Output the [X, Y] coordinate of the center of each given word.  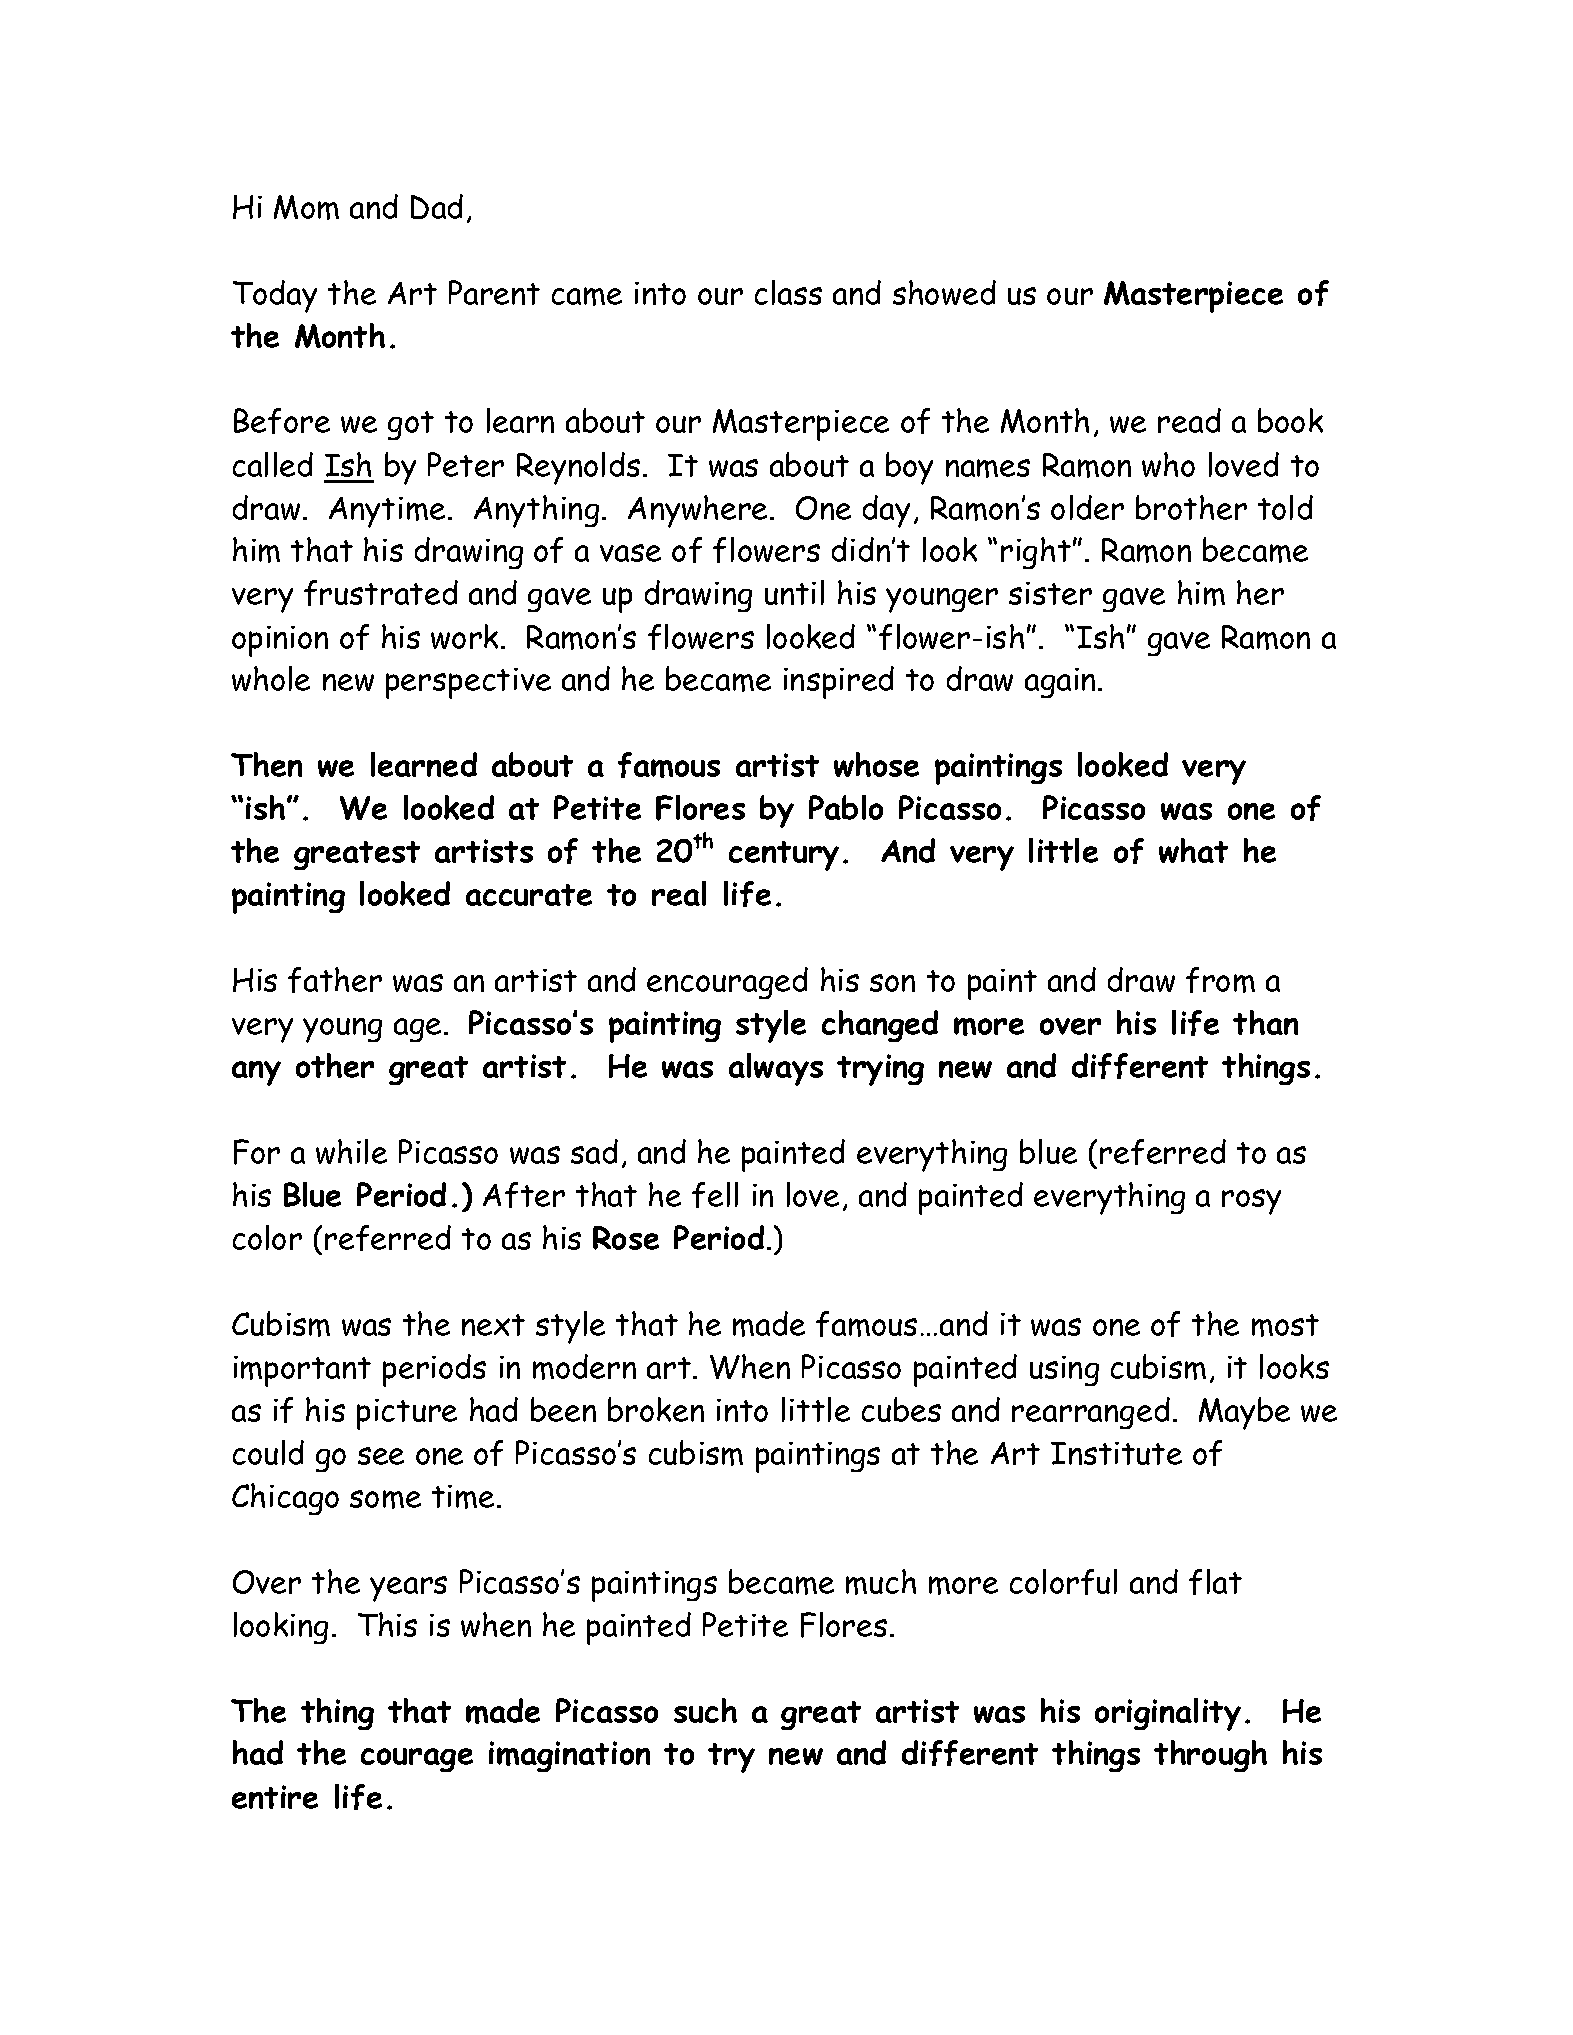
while [351, 1151]
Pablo [846, 807]
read [1189, 420]
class [788, 292]
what [1193, 850]
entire [275, 1797]
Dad [437, 206]
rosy [1251, 1202]
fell [715, 1195]
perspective [468, 683]
